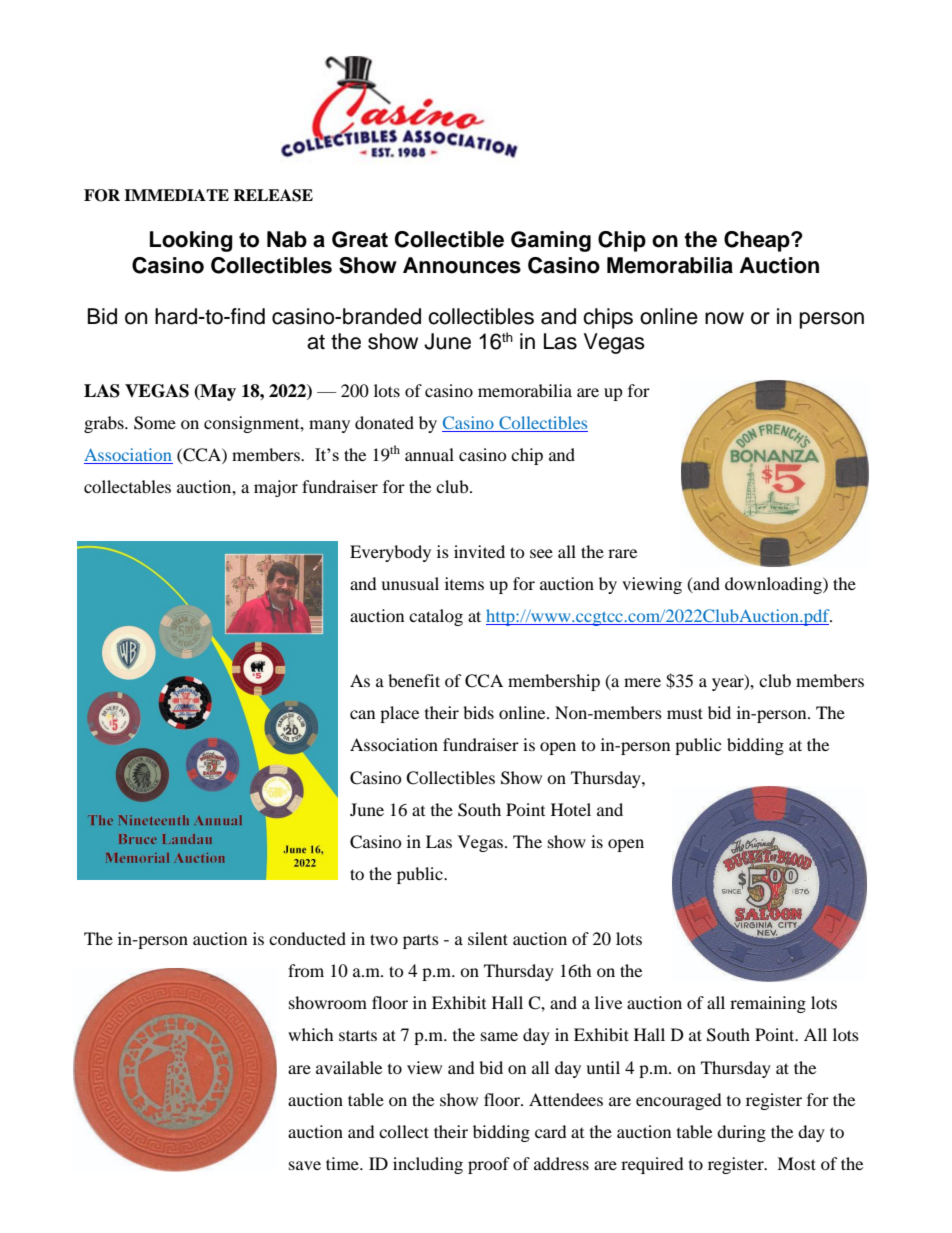 This screenshot has width=952, height=1233. I want to click on including, so click(428, 1165).
